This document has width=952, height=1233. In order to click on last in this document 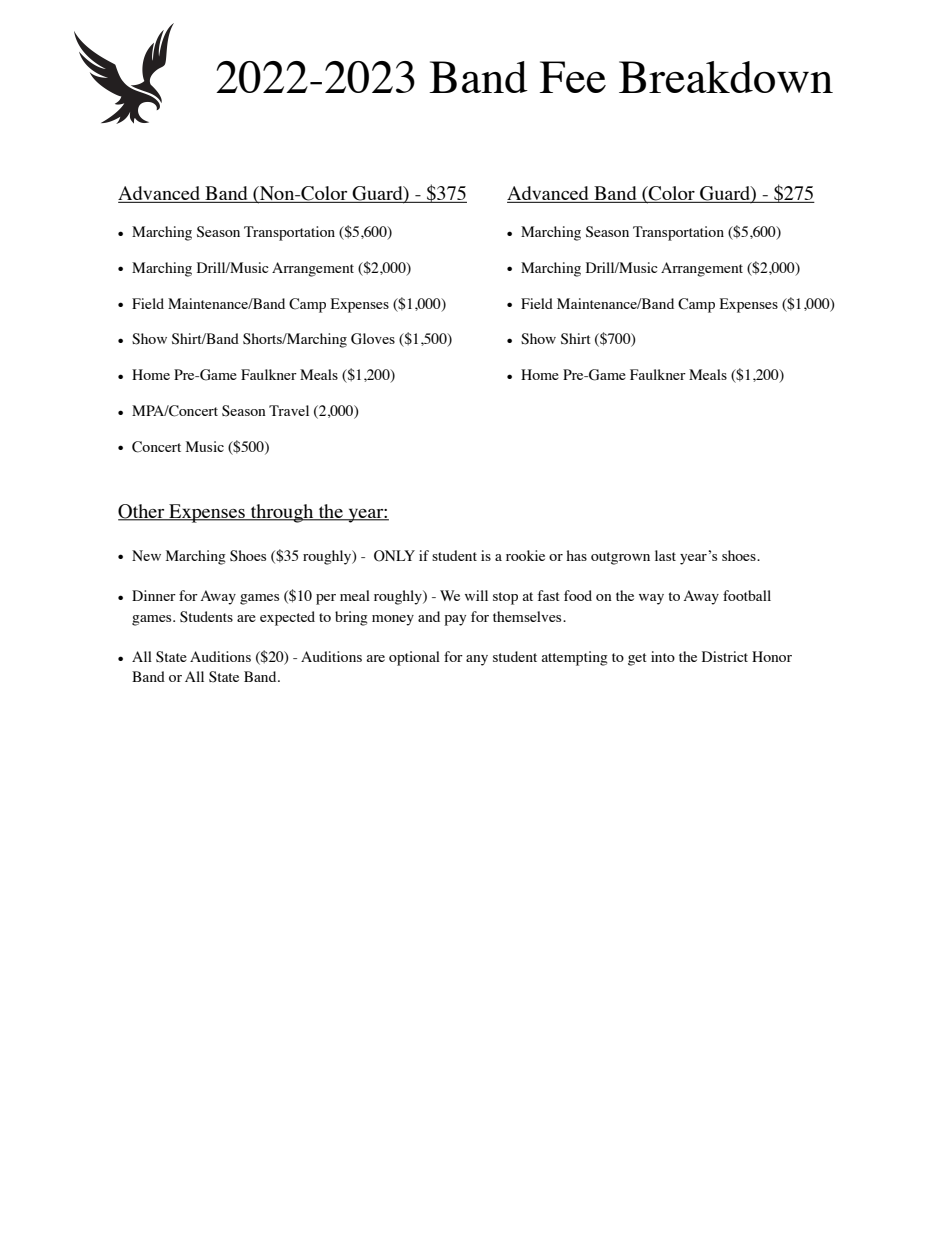, I will do `click(665, 555)`.
